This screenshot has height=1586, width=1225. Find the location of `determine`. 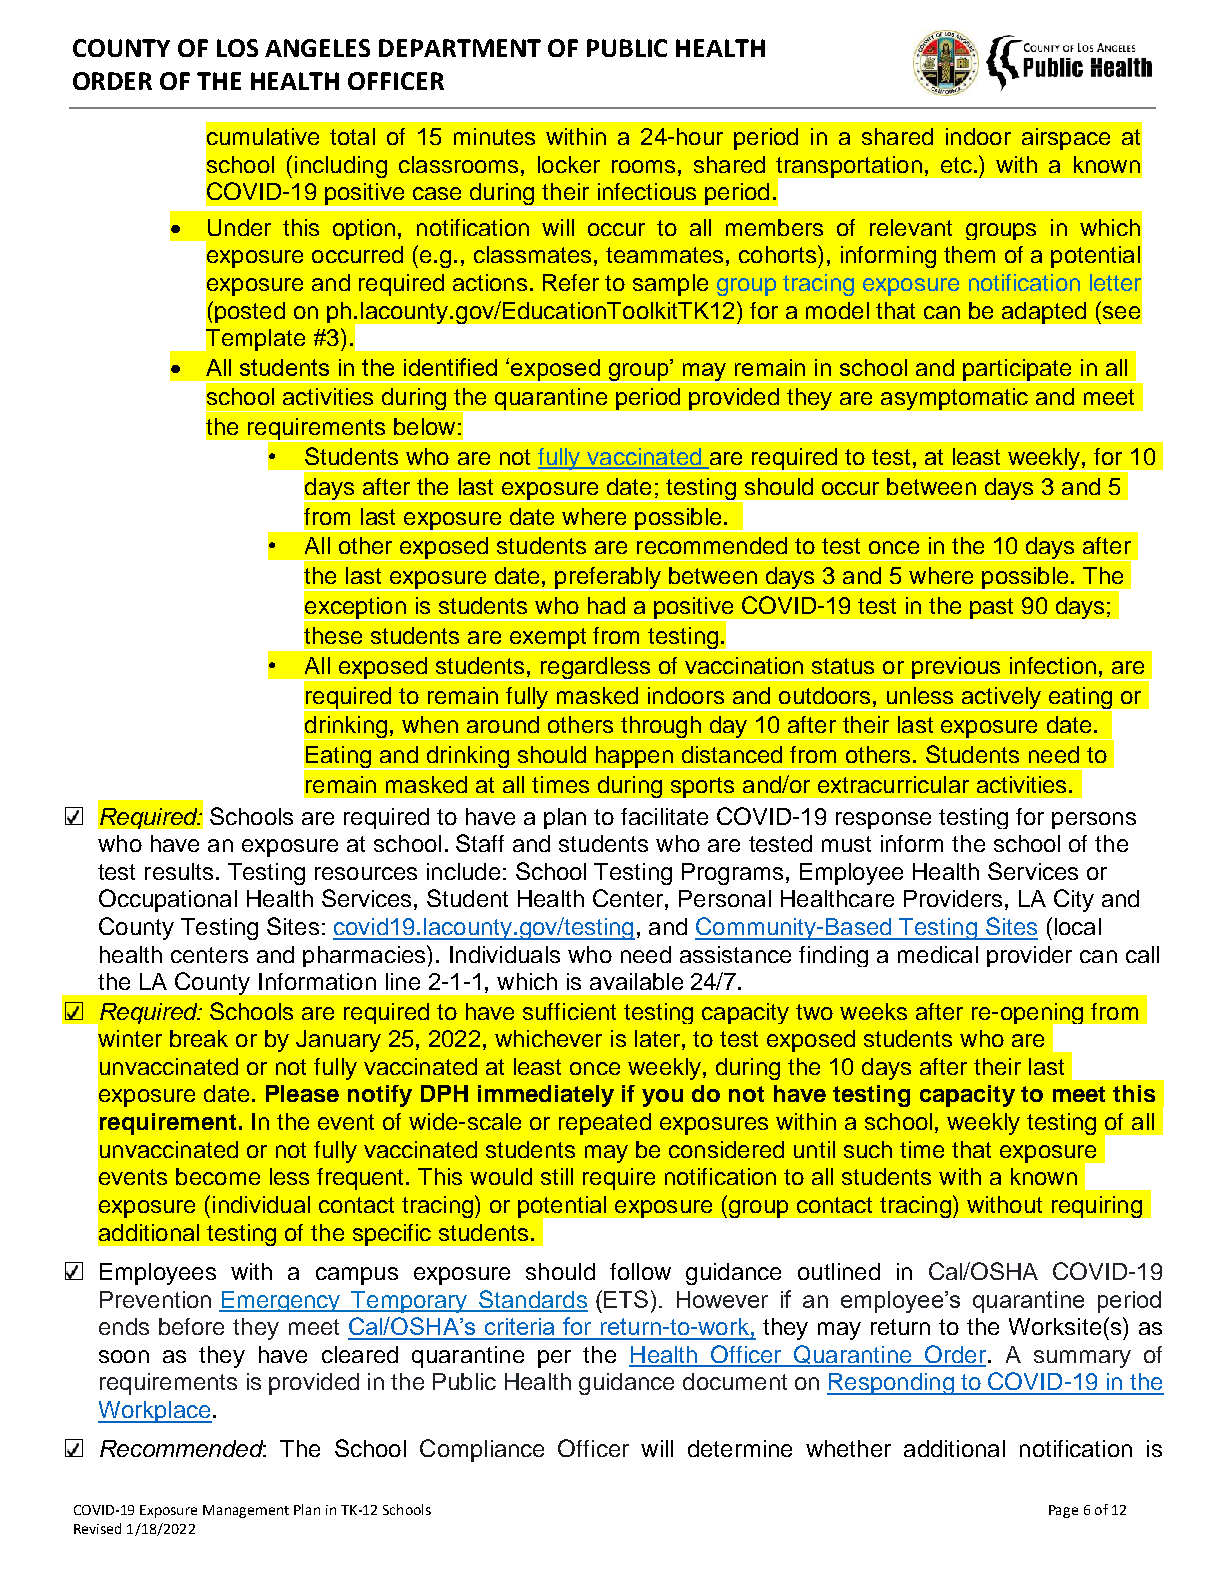

determine is located at coordinates (740, 1448).
